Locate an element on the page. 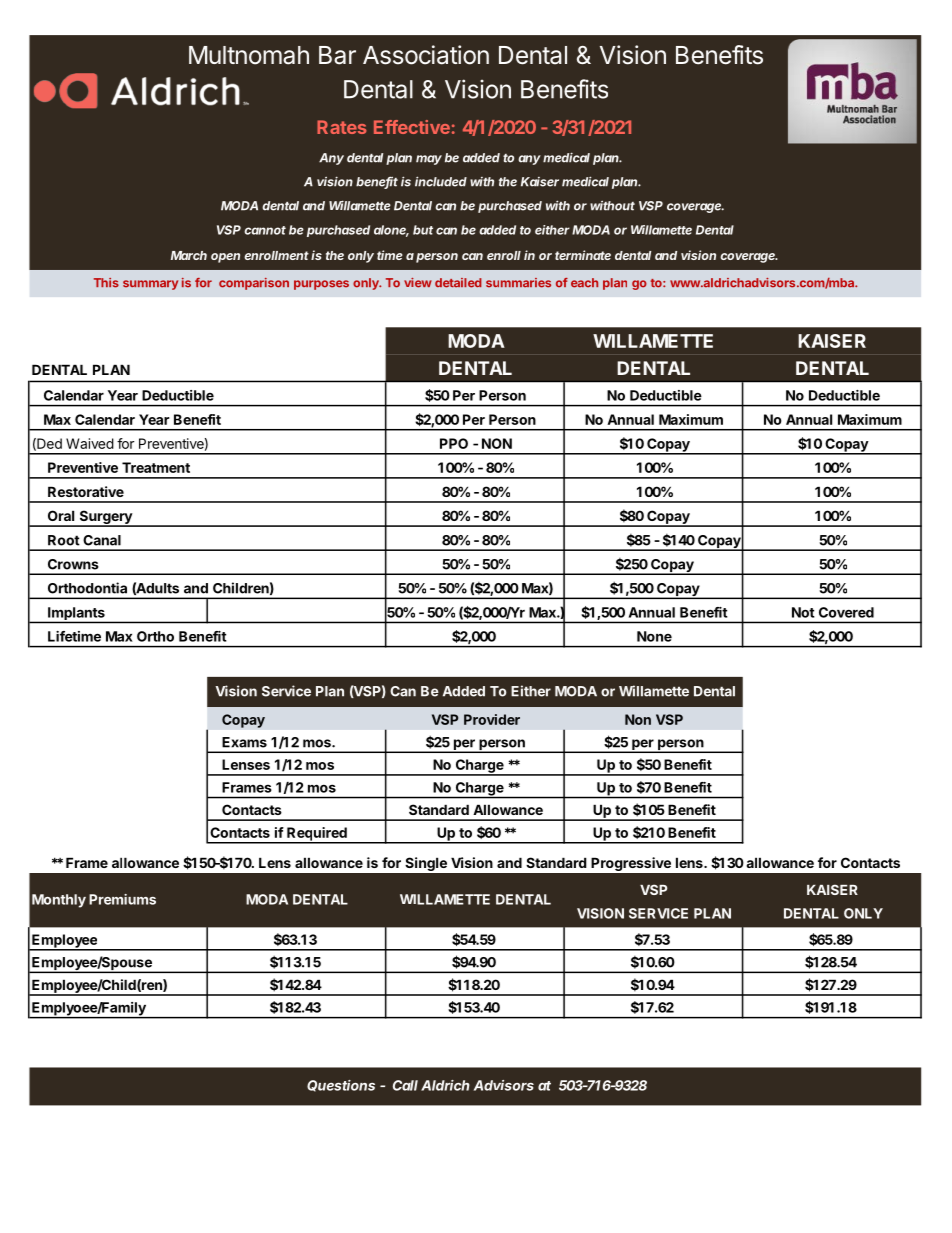 This document has width=952, height=1233. PPO is located at coordinates (454, 443).
